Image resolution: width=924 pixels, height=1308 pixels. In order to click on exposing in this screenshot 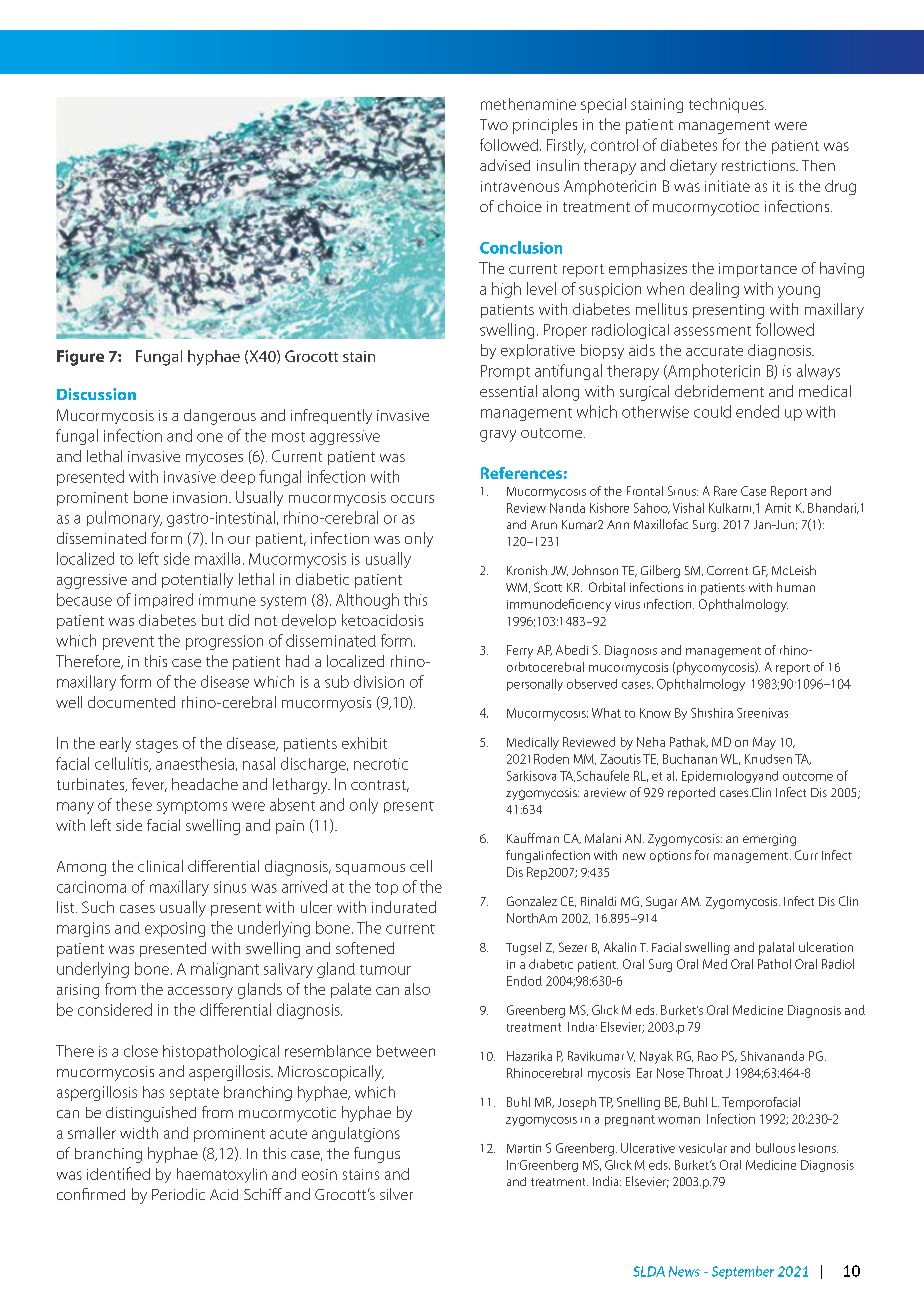, I will do `click(175, 929)`.
